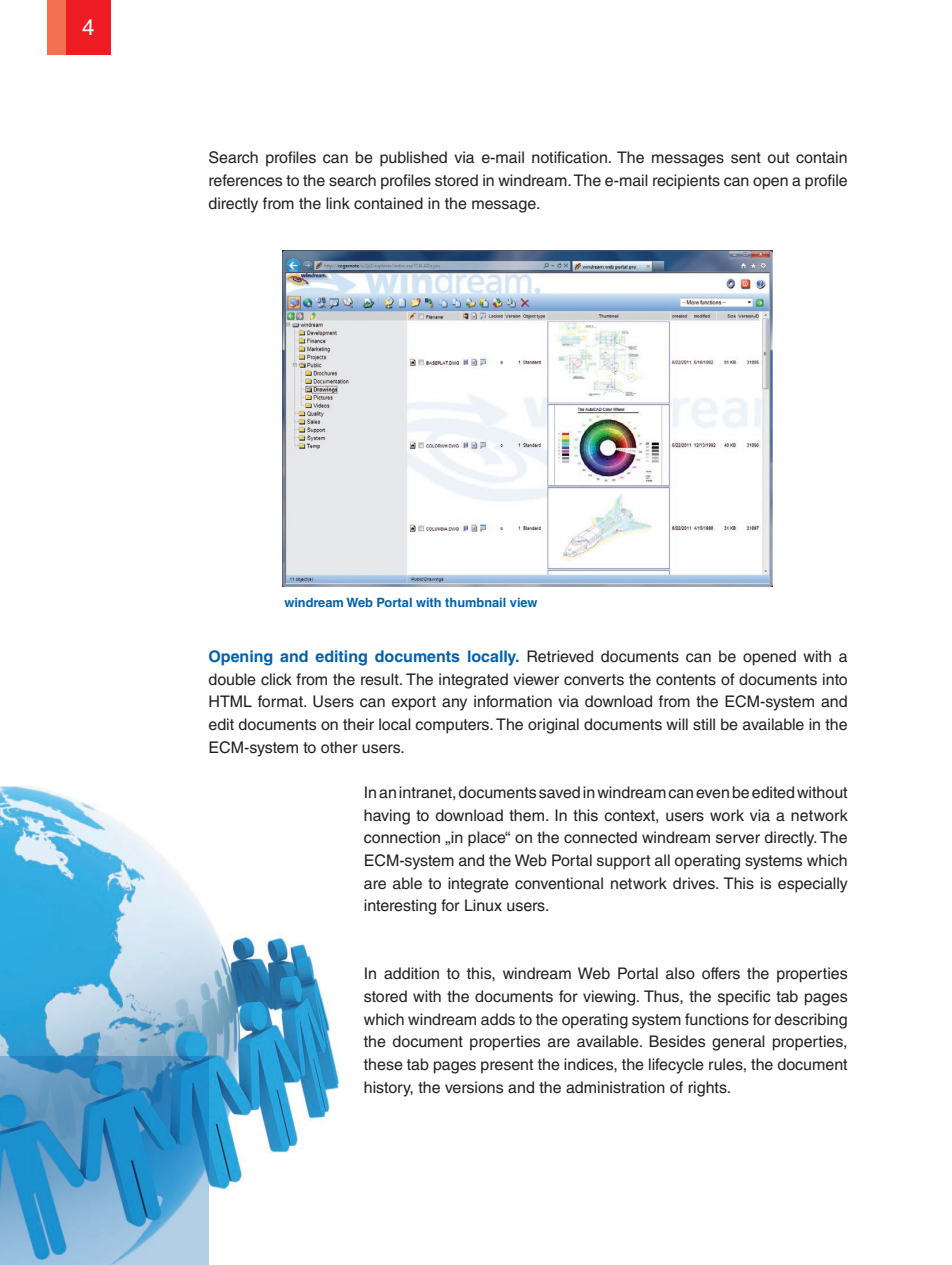 This screenshot has width=952, height=1265. Describe the element at coordinates (276, 679) in the screenshot. I see `click` at that location.
